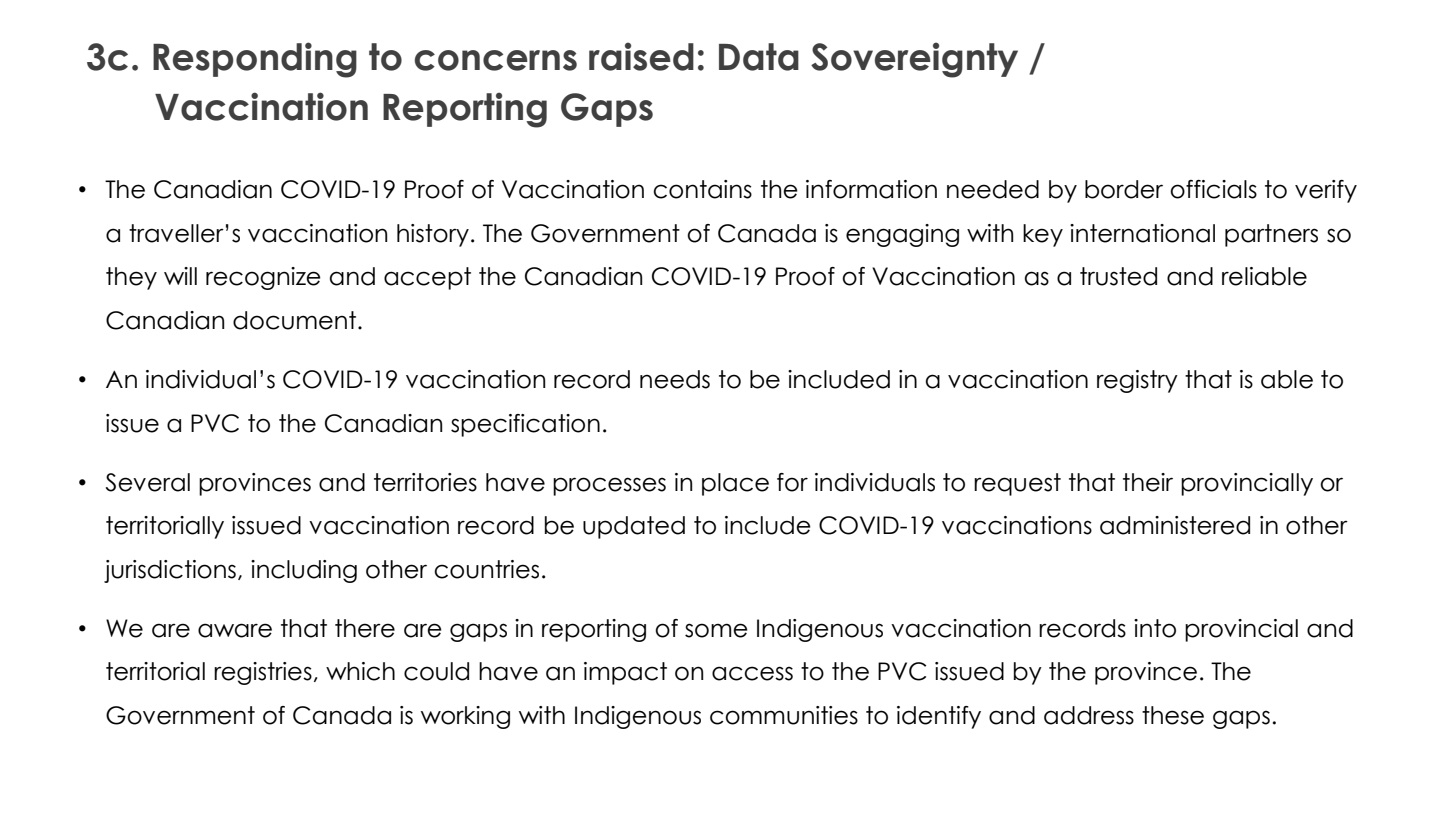  Describe the element at coordinates (263, 673) in the image. I see `registries` at that location.
